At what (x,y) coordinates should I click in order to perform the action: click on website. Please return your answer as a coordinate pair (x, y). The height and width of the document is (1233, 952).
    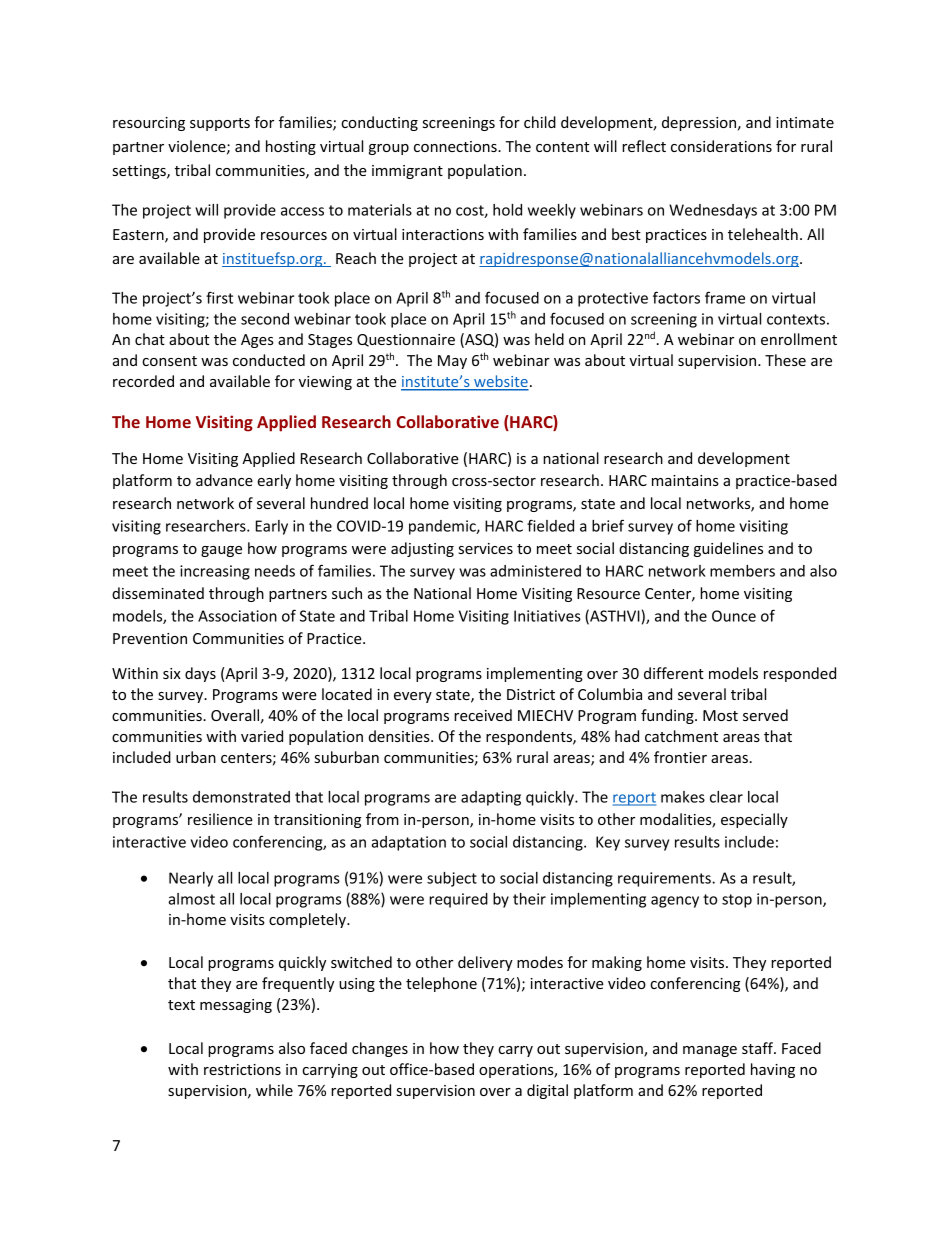
    Looking at the image, I should click on (500, 382).
